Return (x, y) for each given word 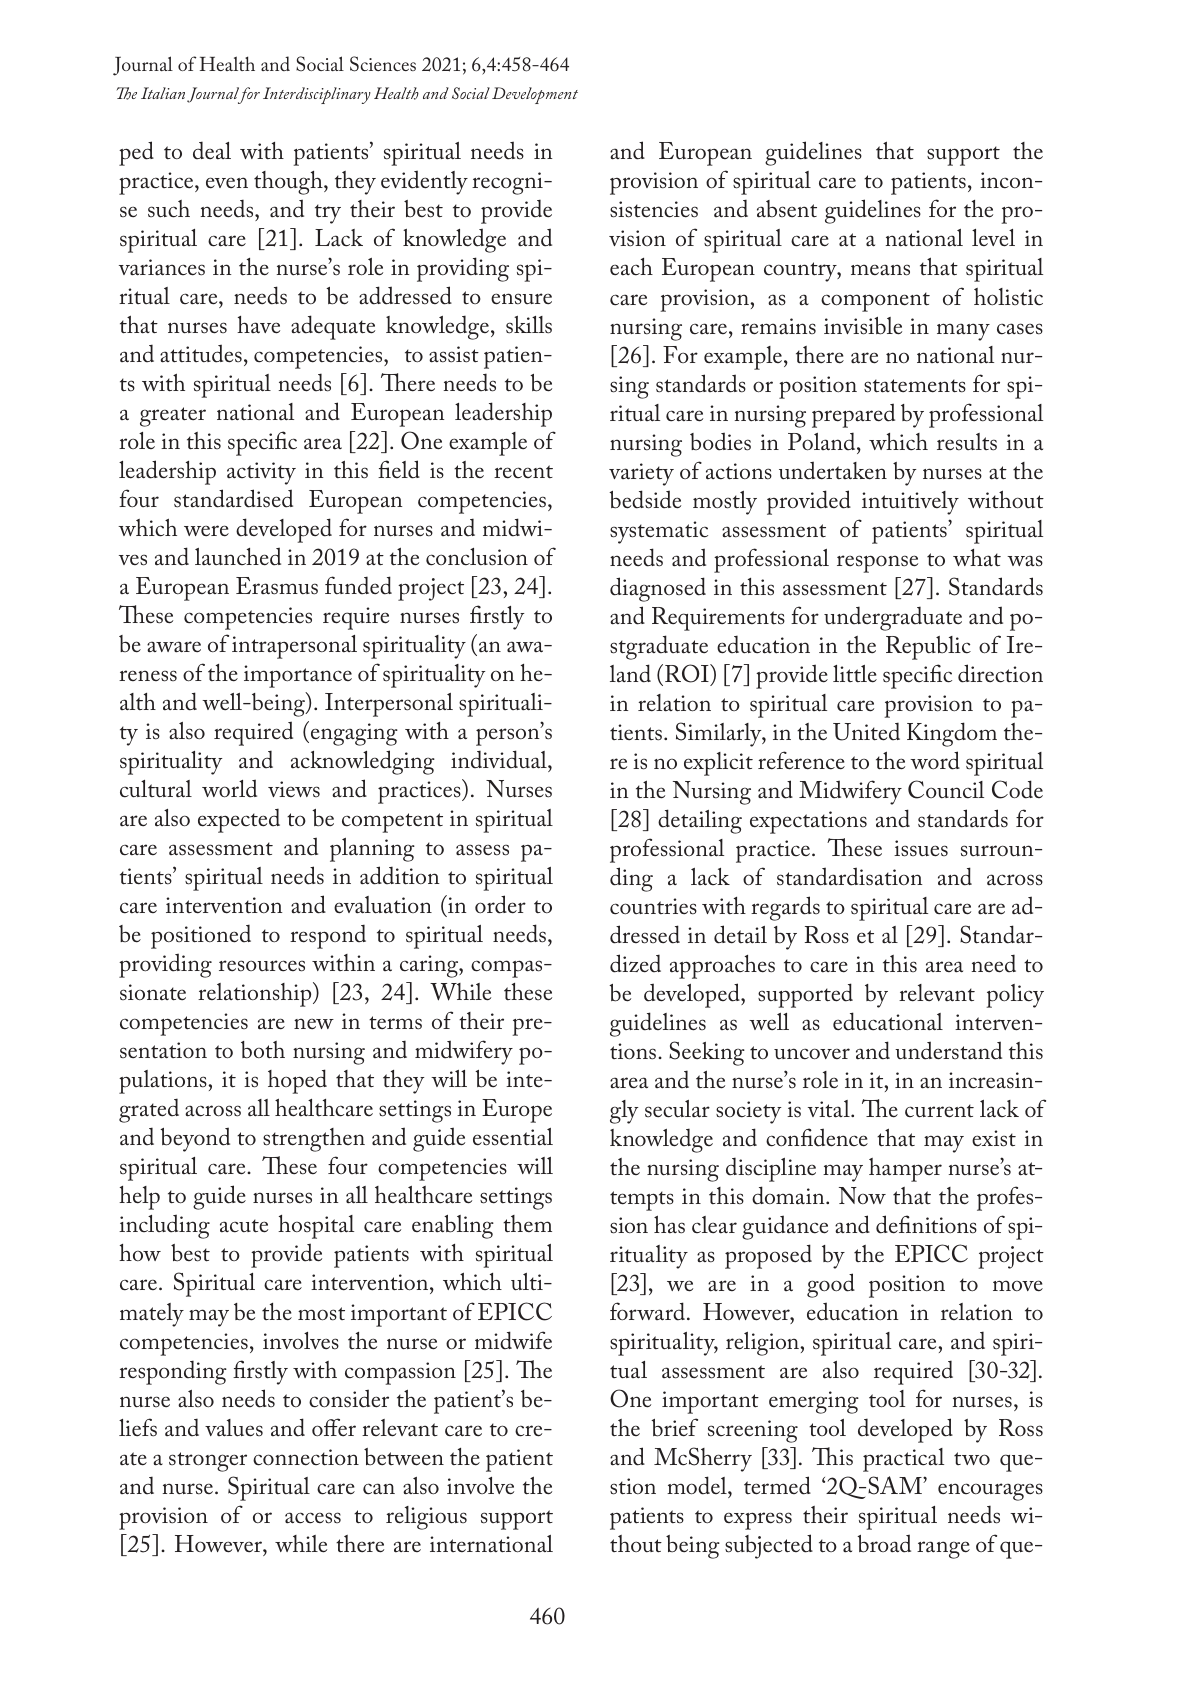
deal (212, 150)
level (993, 238)
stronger (208, 1462)
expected (239, 820)
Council (946, 789)
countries (653, 906)
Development (535, 95)
